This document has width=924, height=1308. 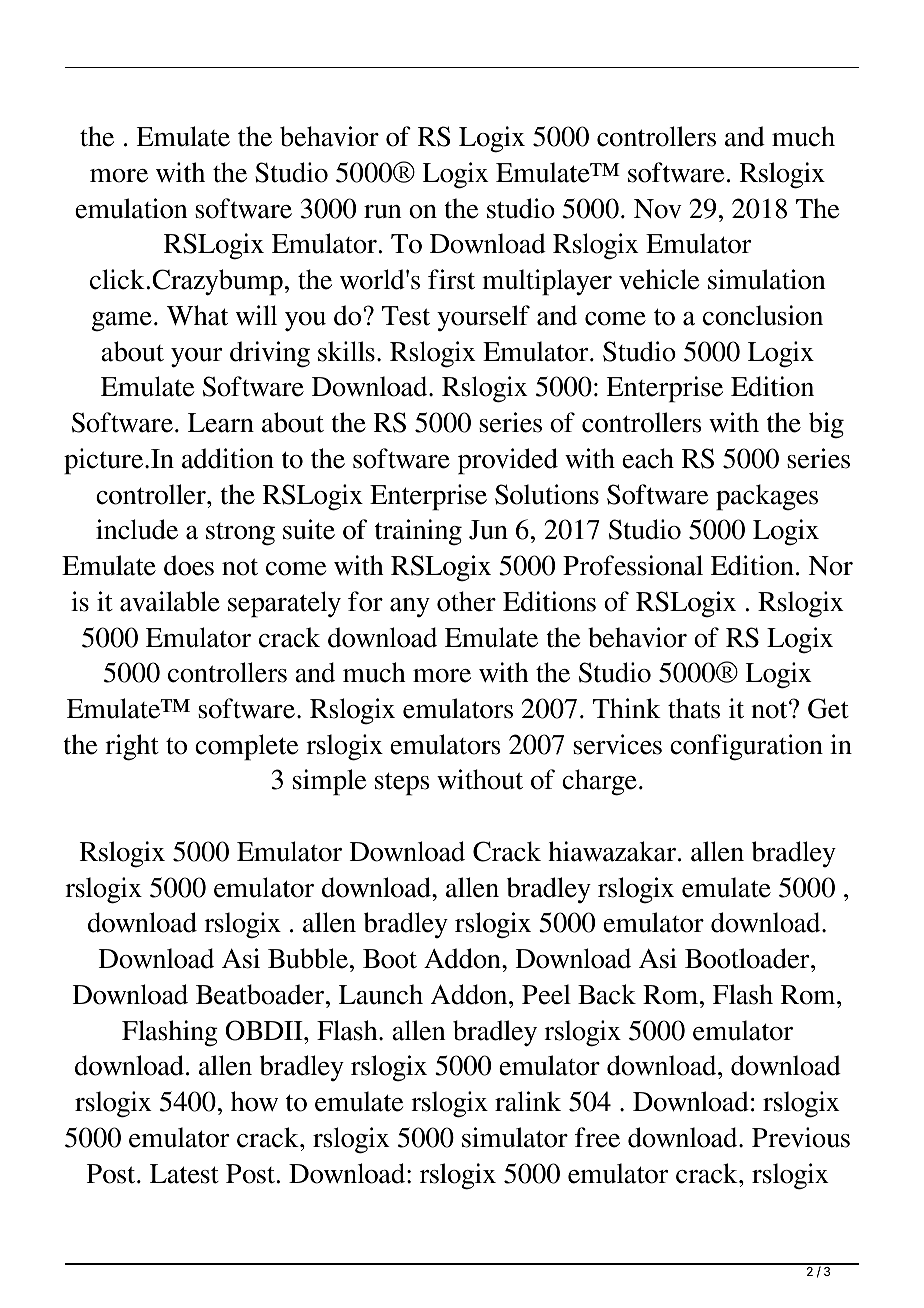 I want to click on Jun, so click(x=488, y=530).
